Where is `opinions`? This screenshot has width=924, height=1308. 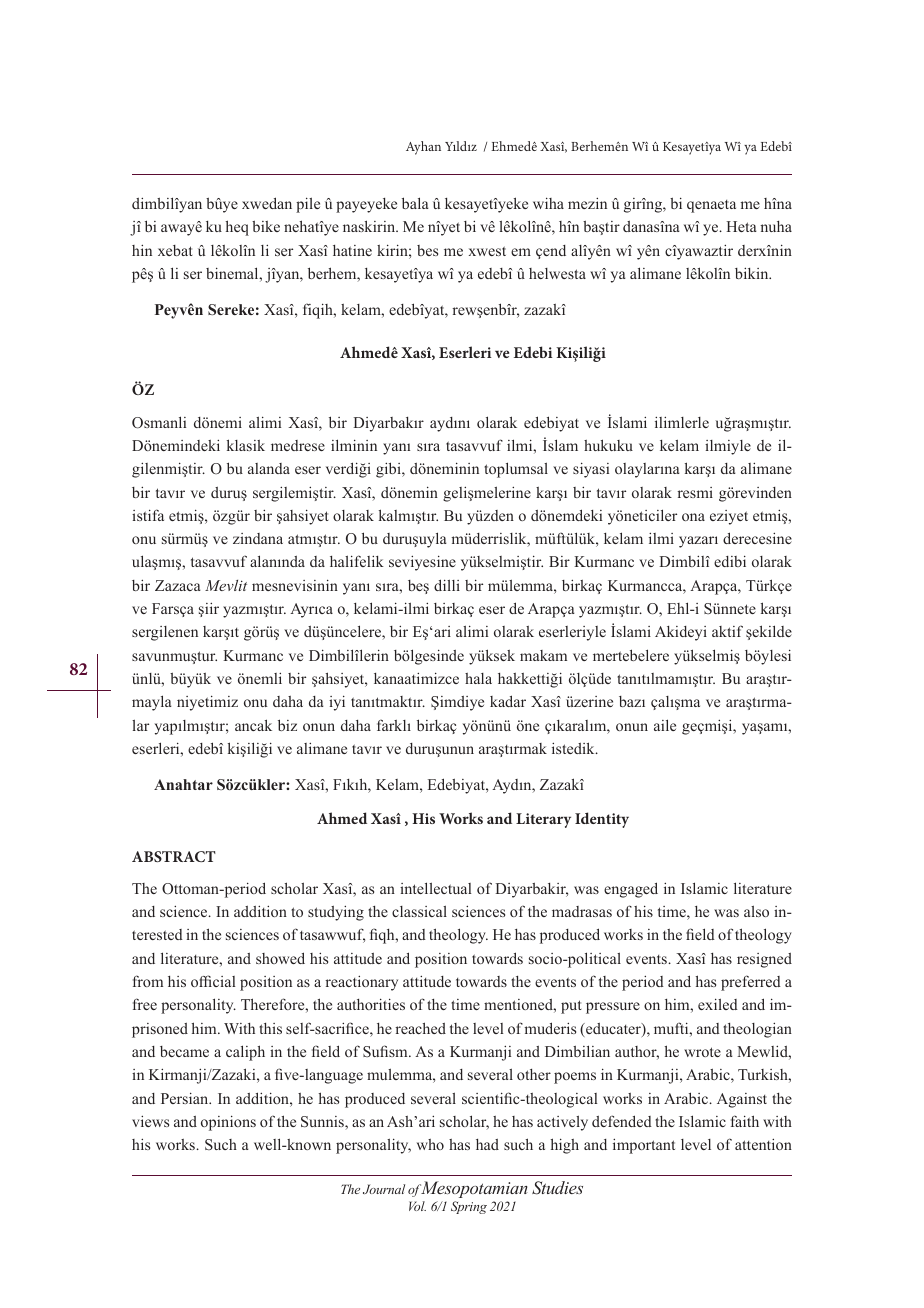 opinions is located at coordinates (228, 1123).
